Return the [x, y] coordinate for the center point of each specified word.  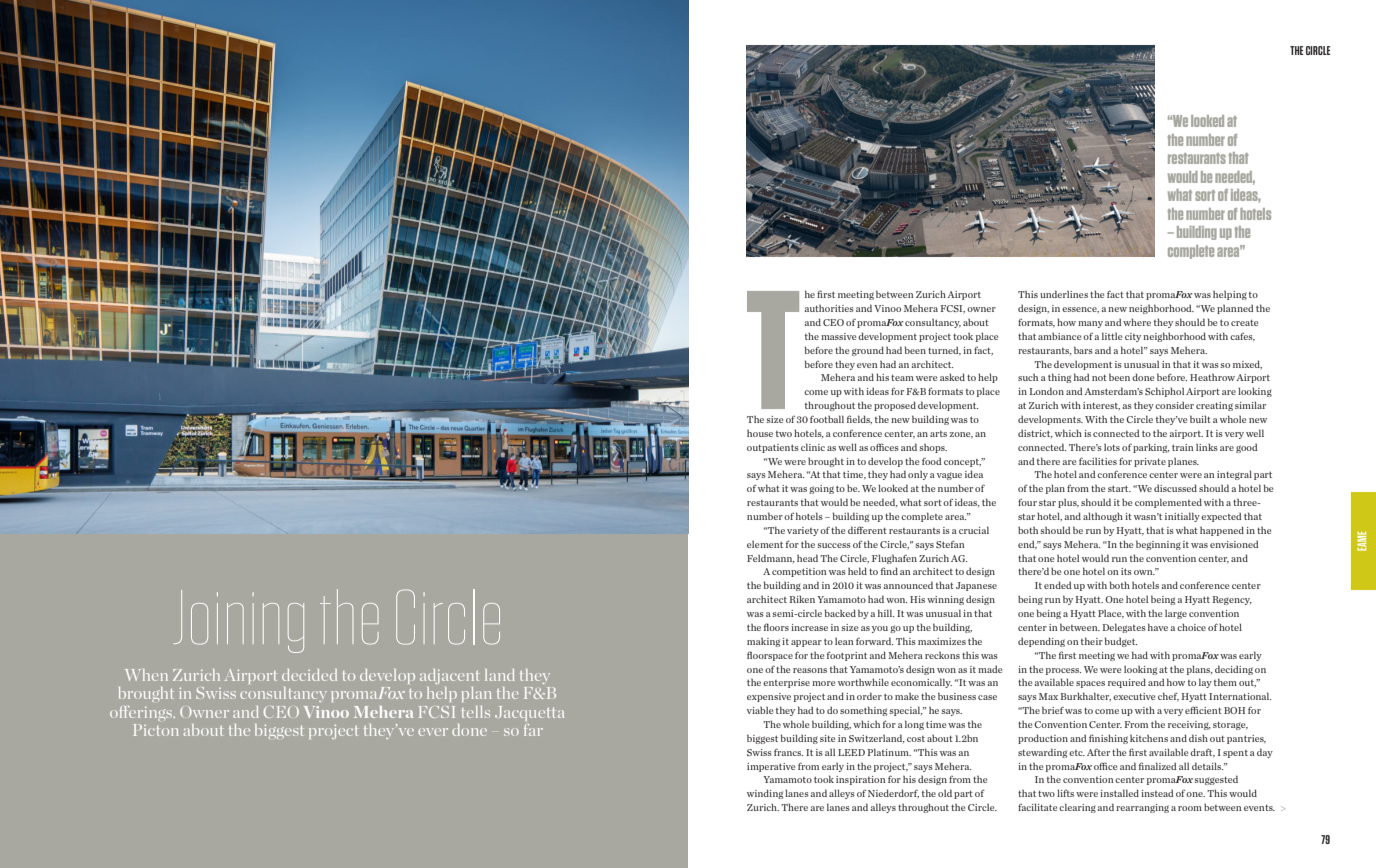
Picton [156, 730]
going [821, 489]
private [1150, 462]
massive [838, 336]
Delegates [1124, 628]
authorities [829, 308]
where [1137, 322]
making [763, 642]
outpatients [773, 448]
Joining [238, 621]
